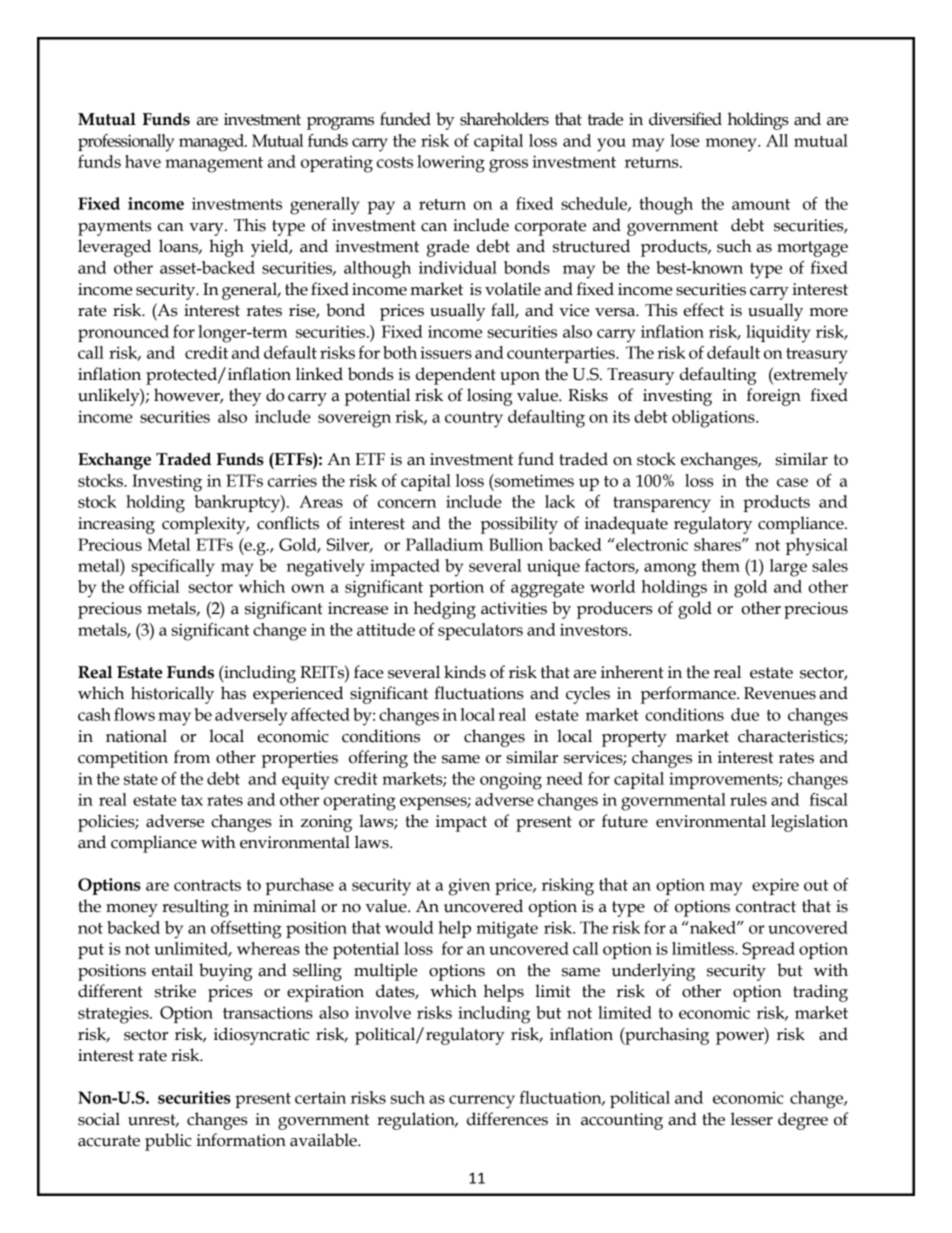 The width and height of the image is (952, 1233). Describe the element at coordinates (212, 143) in the image. I see `managed` at that location.
